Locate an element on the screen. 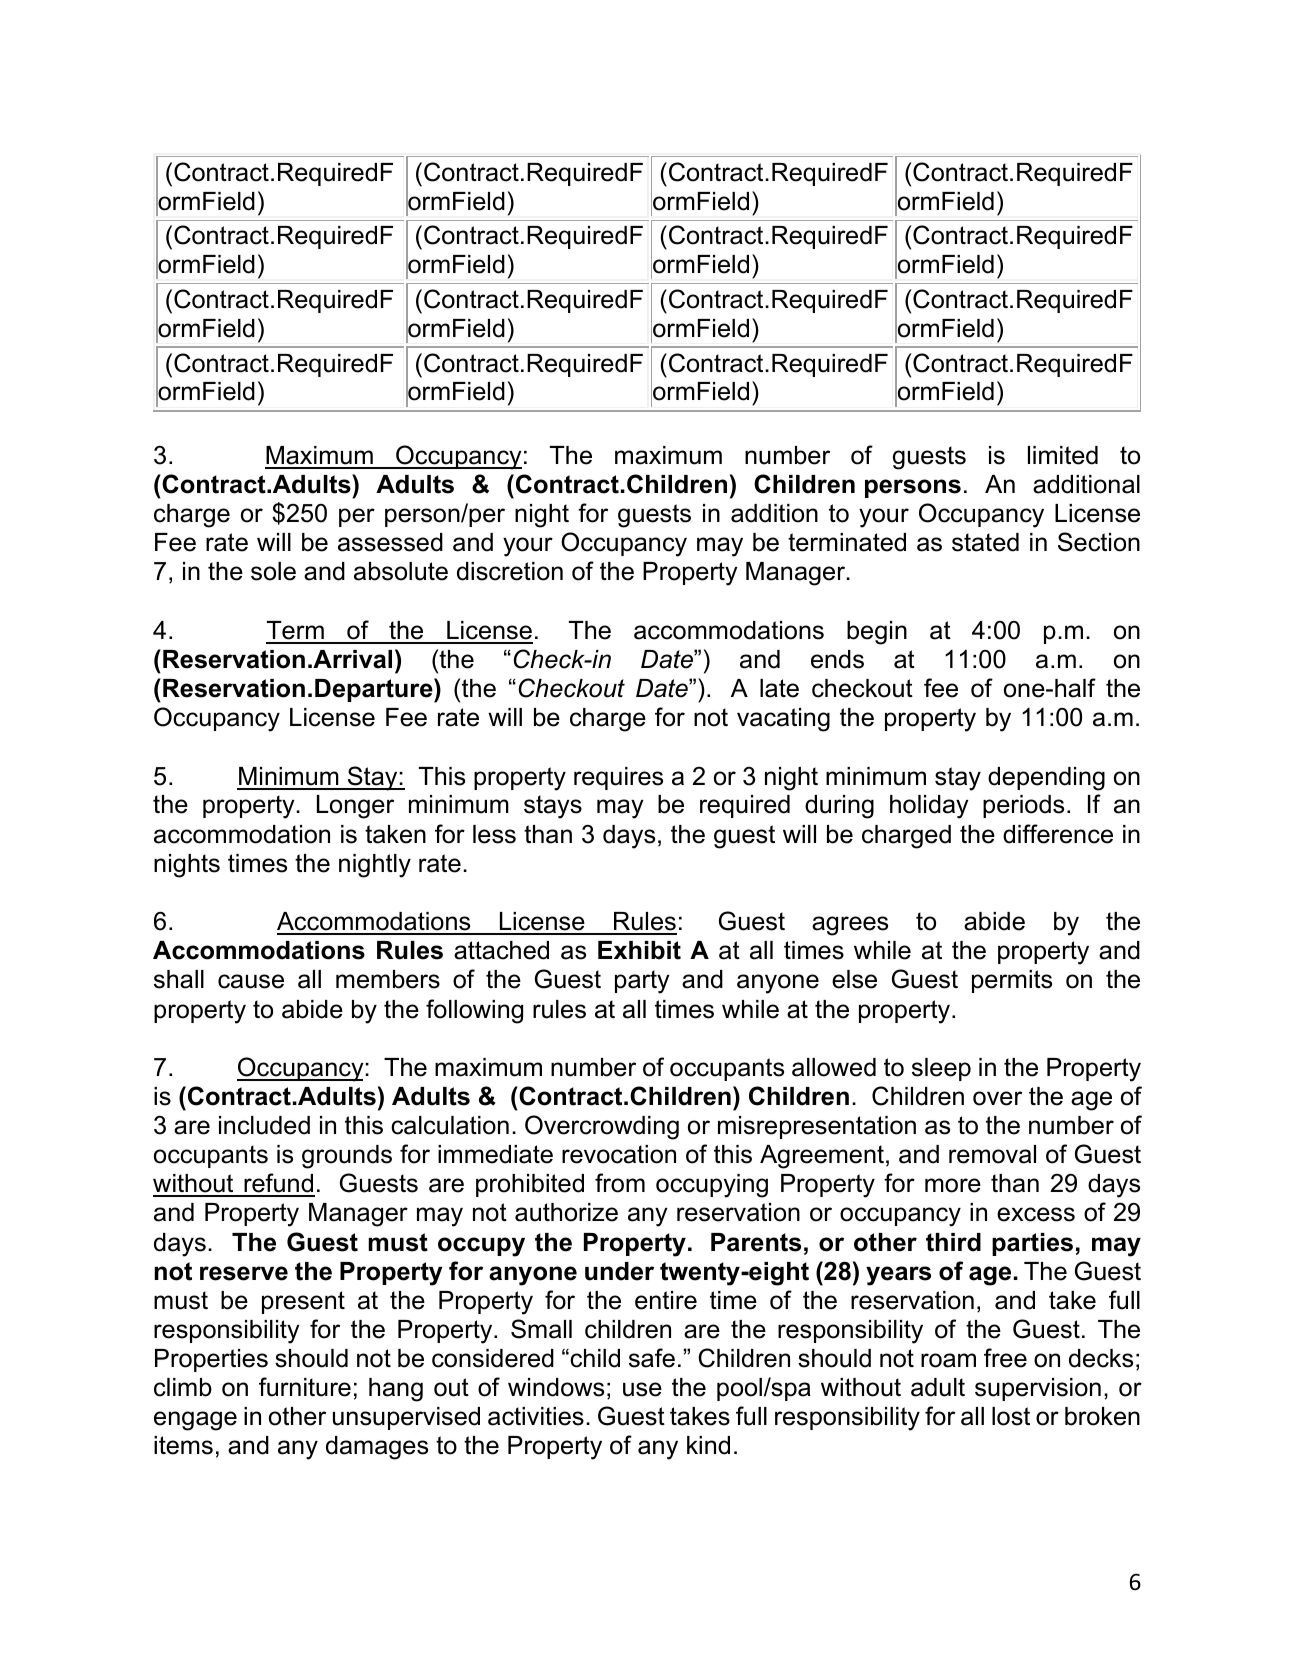  more is located at coordinates (953, 1185).
